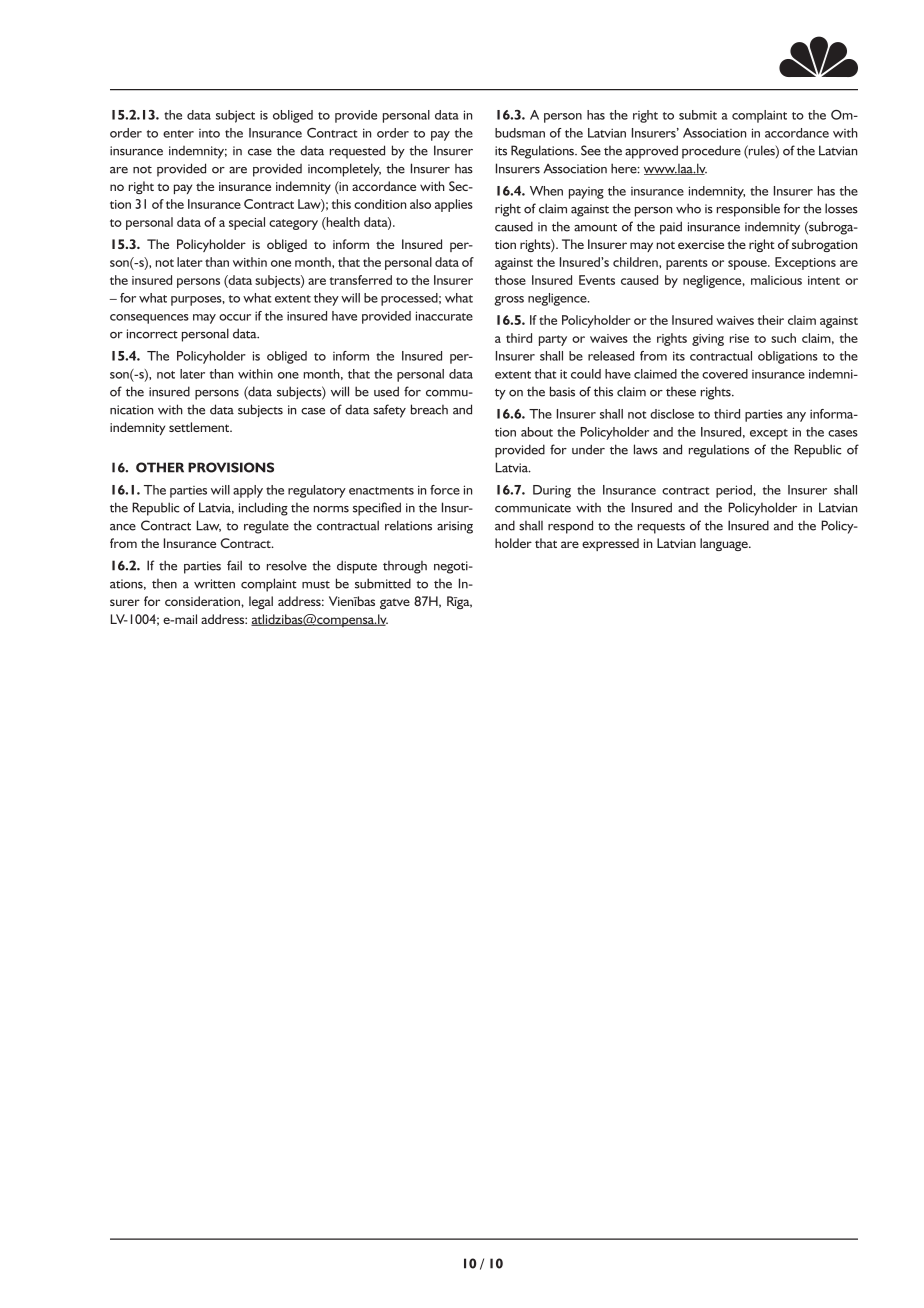 This page has width=924, height=1308. I want to click on occur, so click(235, 317).
